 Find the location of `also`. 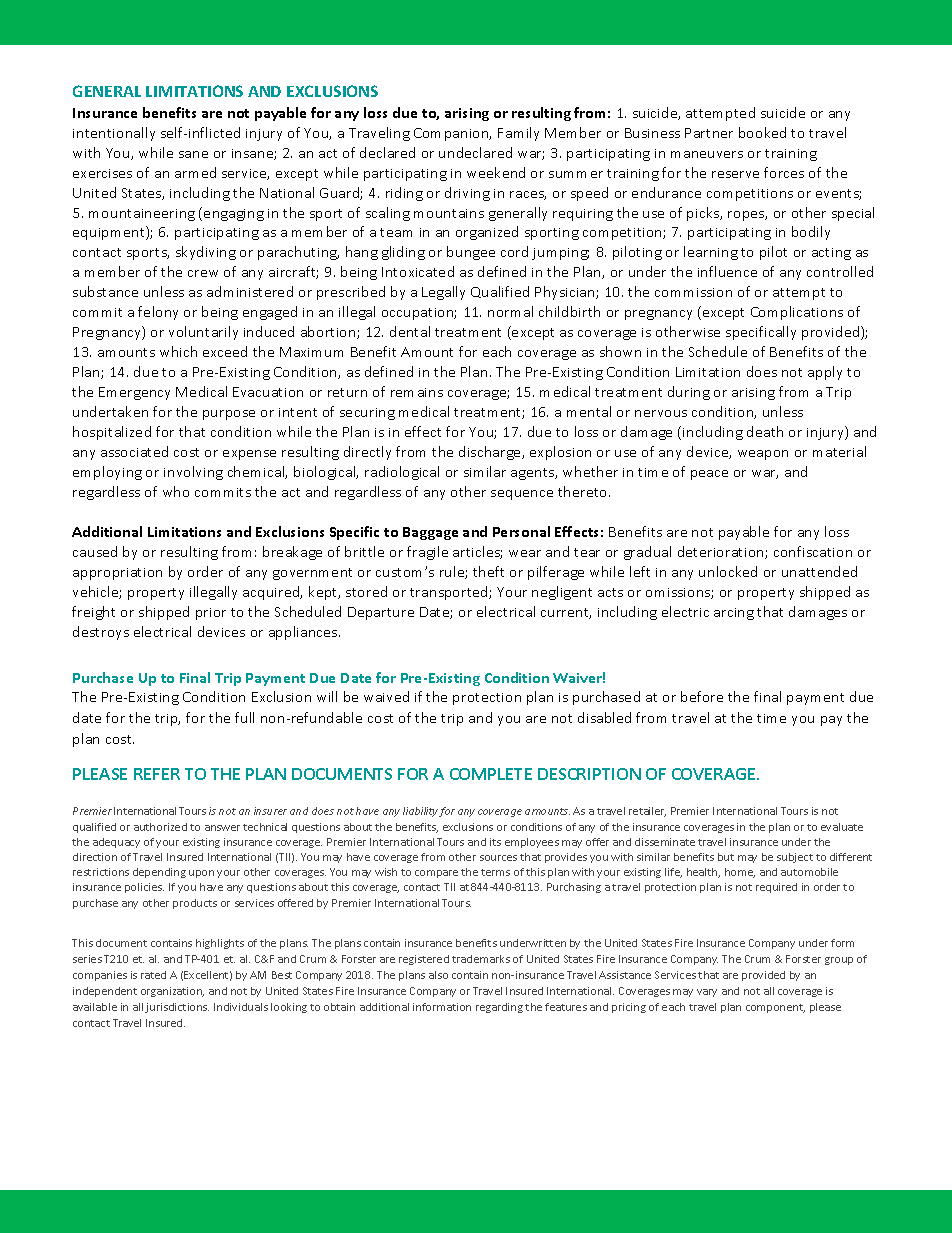

also is located at coordinates (438, 975).
